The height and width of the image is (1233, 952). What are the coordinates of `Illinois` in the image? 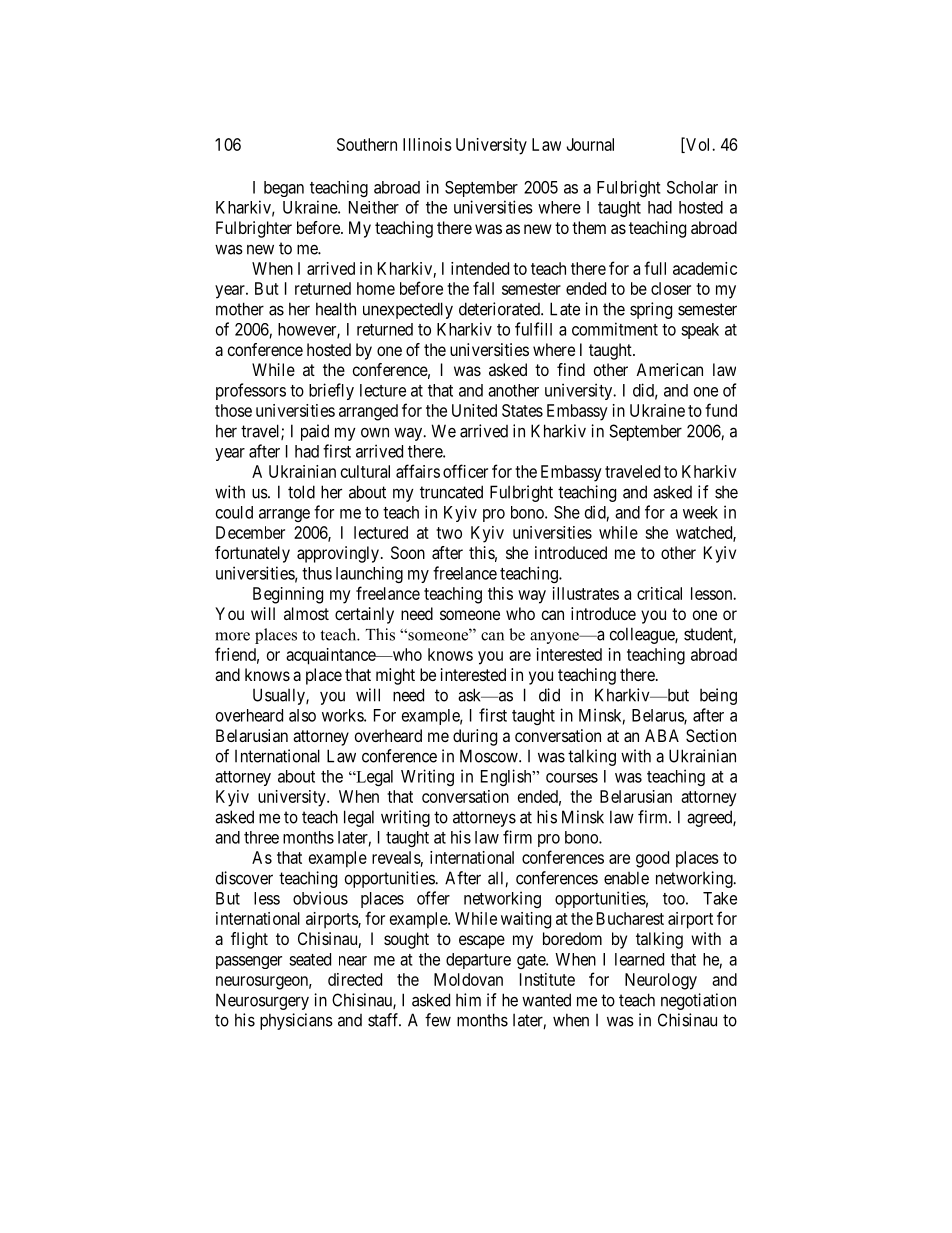 It's located at (427, 144).
